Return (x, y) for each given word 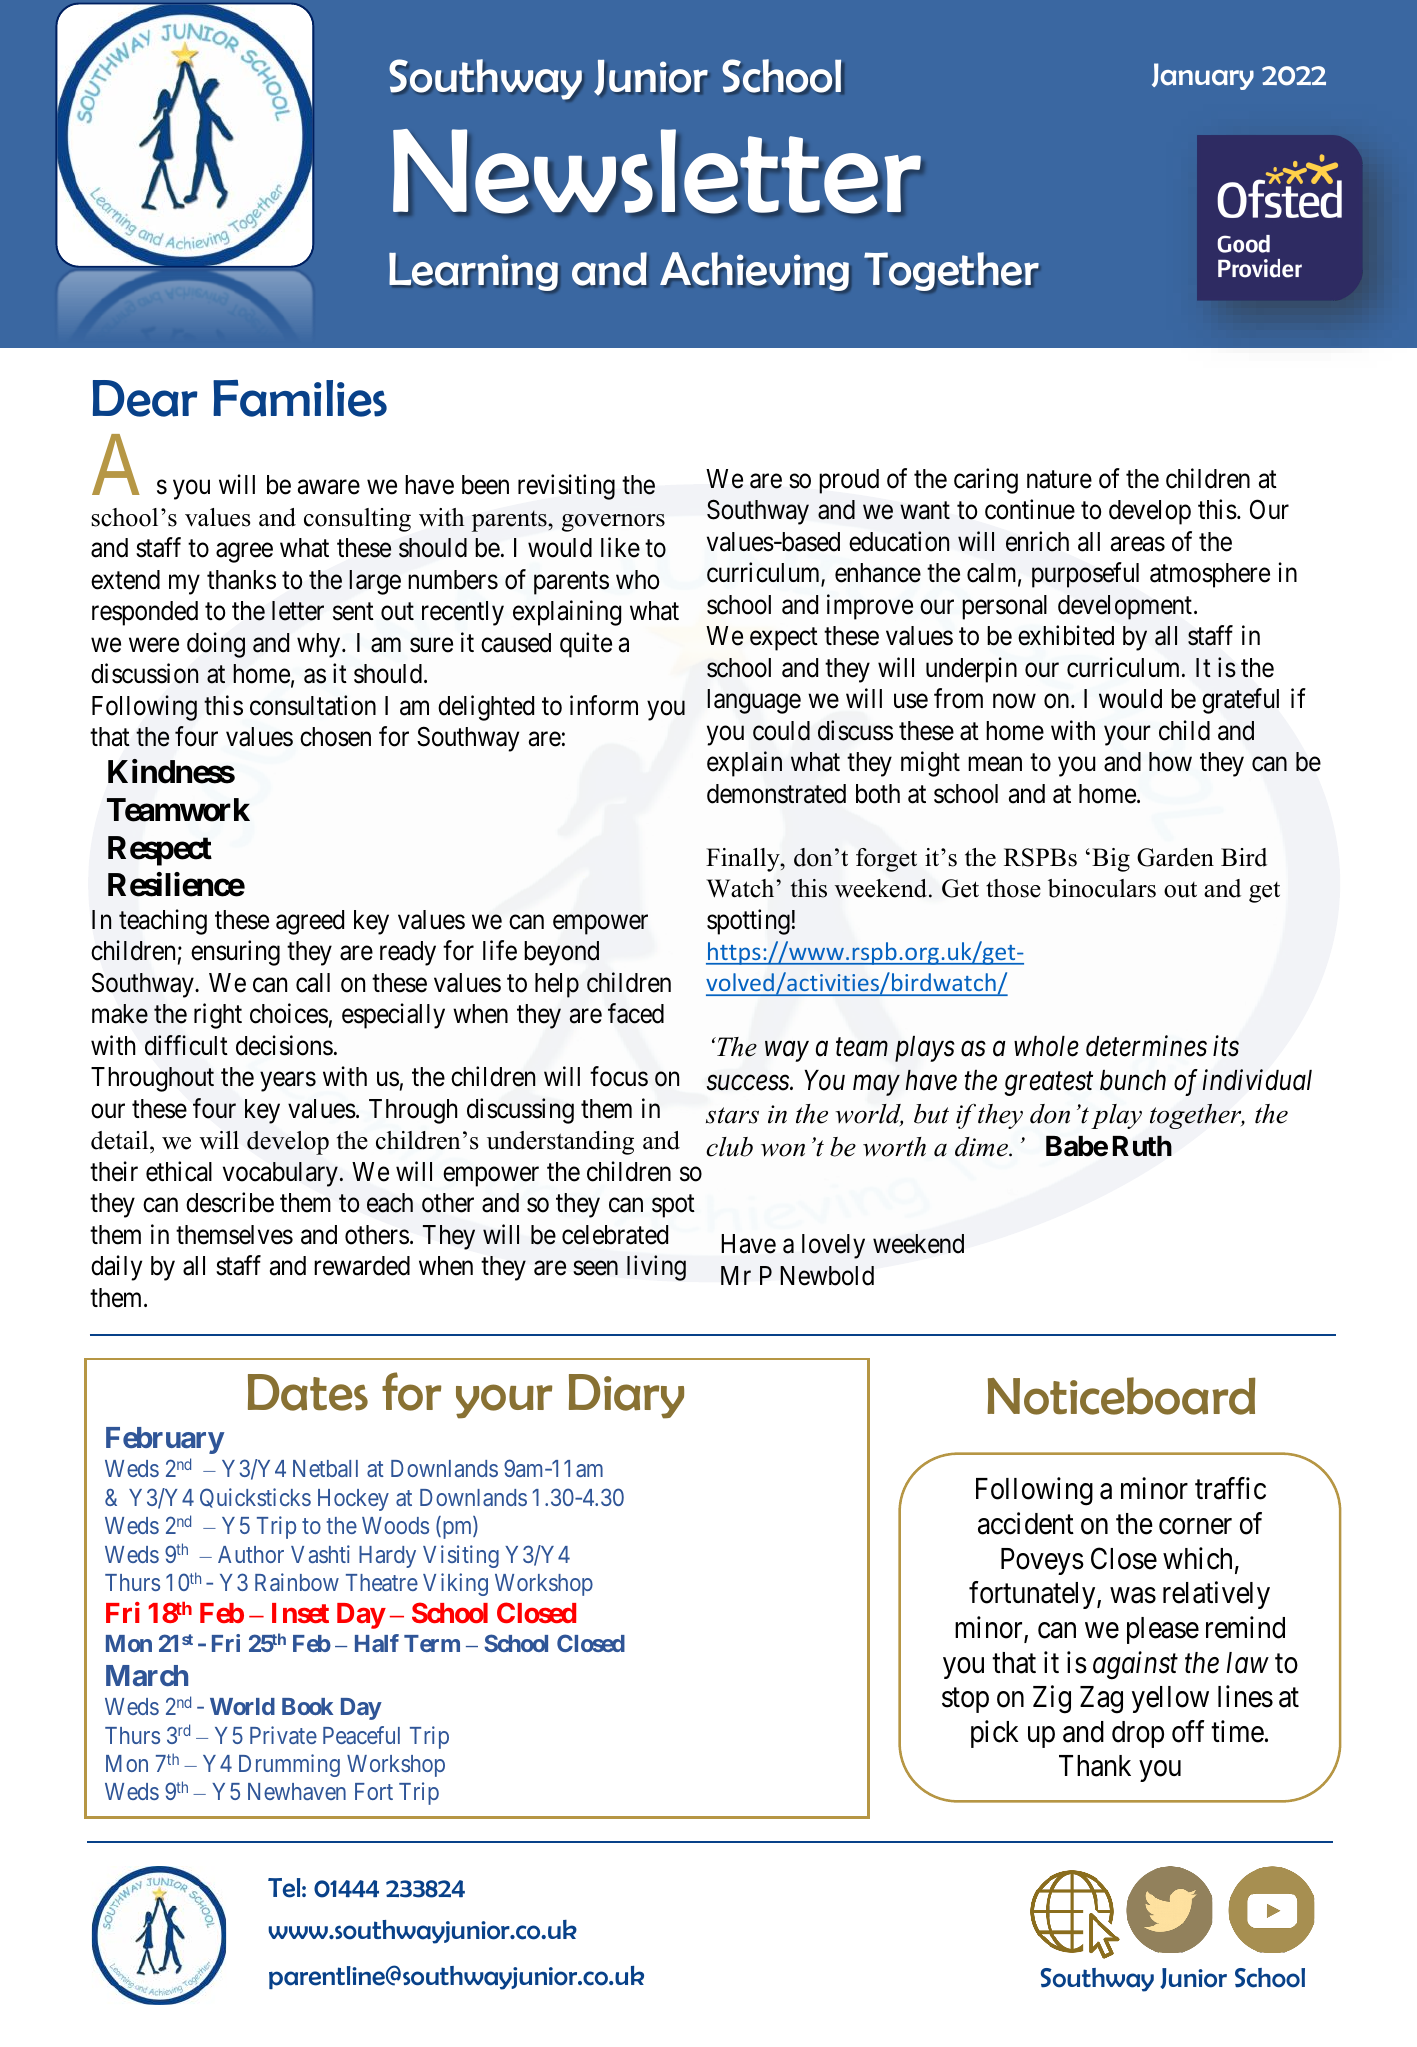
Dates (308, 1392)
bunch (1133, 1080)
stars (732, 1115)
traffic (1230, 1488)
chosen (335, 737)
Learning (473, 272)
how (1170, 762)
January (1203, 76)
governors (613, 523)
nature (1059, 480)
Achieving (754, 271)
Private (283, 1735)
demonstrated (776, 794)
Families (300, 398)
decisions (284, 1045)
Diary (626, 1396)
